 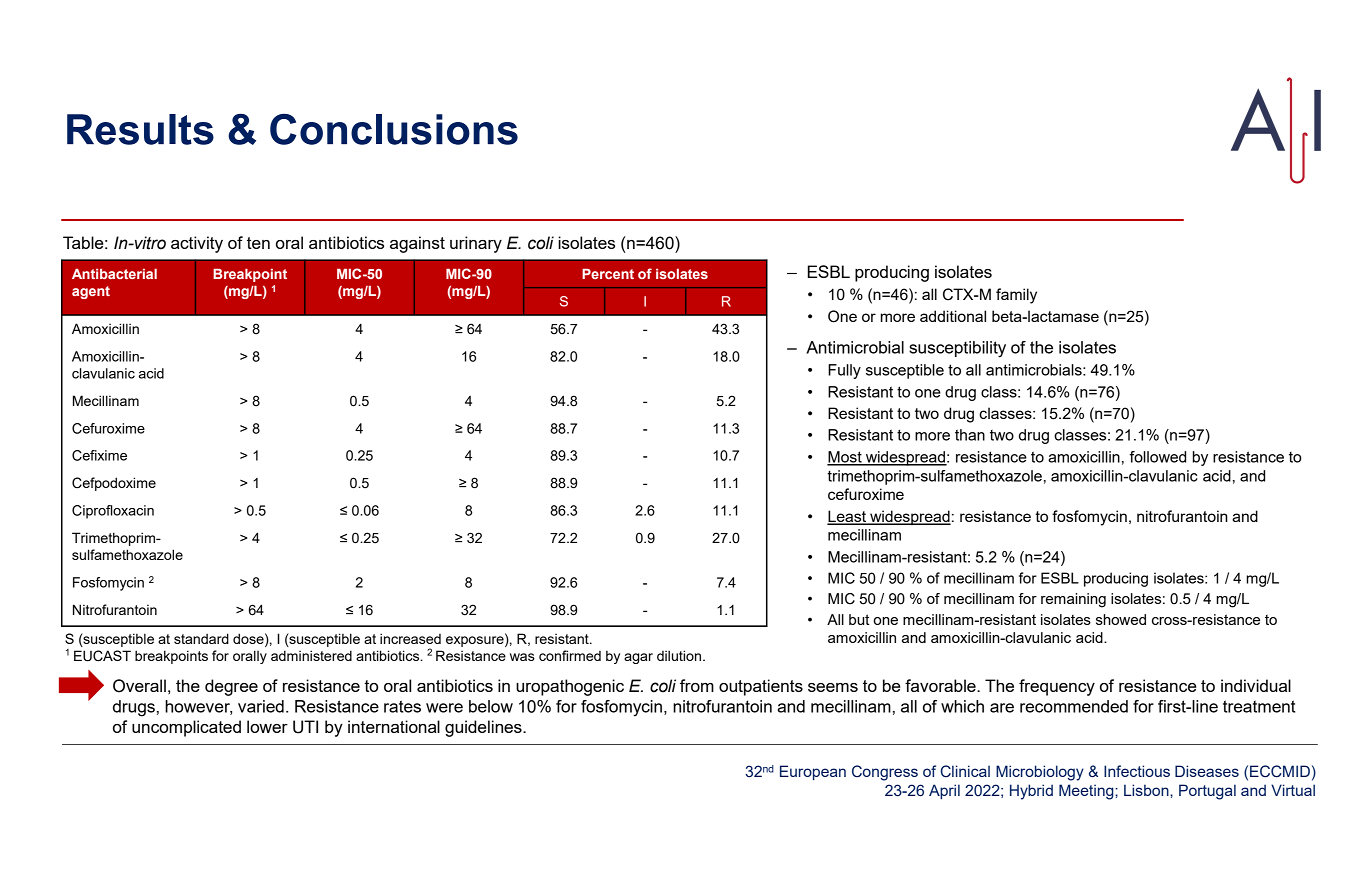 What do you see at coordinates (1137, 771) in the screenshot?
I see `Infectious` at bounding box center [1137, 771].
